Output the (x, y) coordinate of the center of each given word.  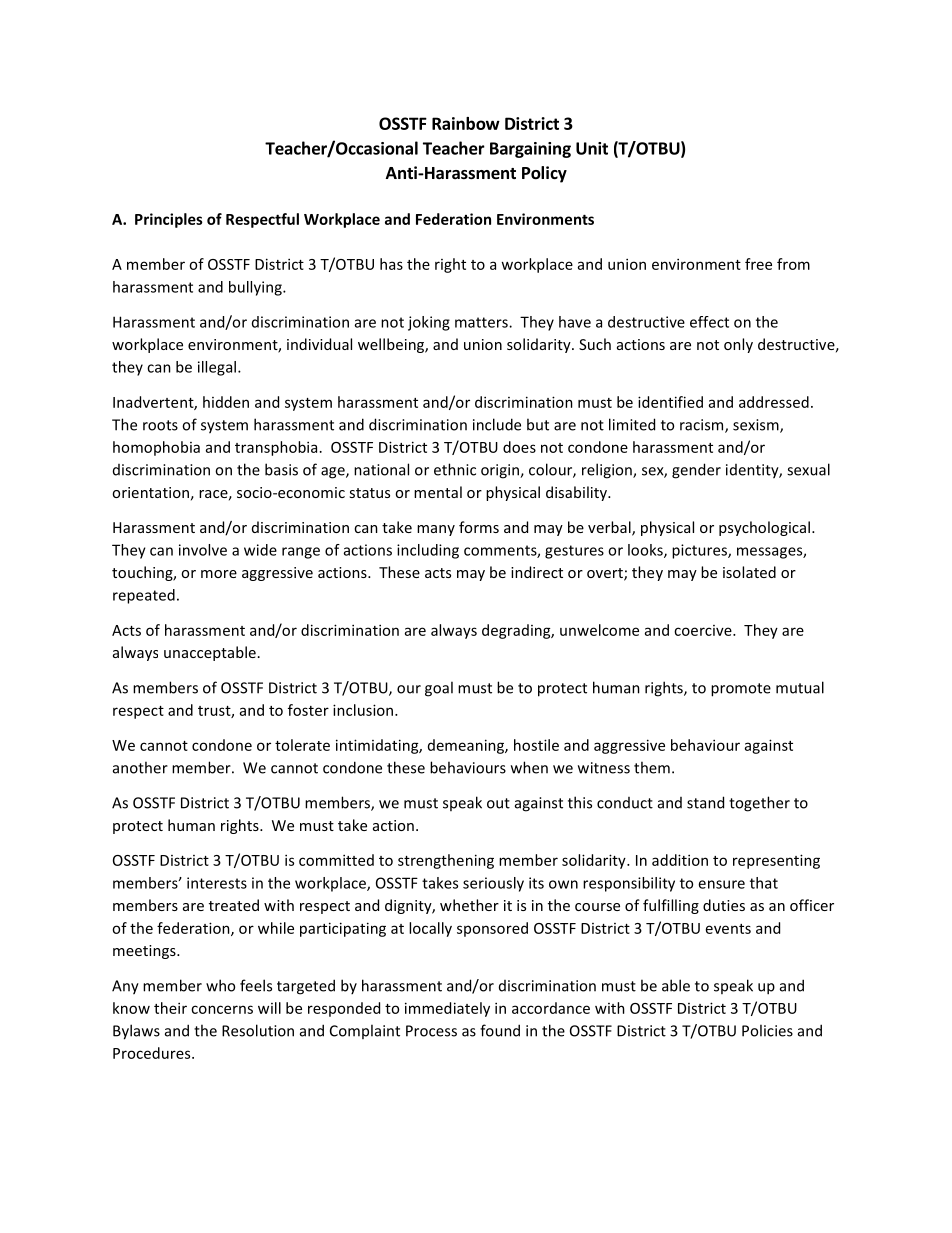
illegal (217, 368)
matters (482, 322)
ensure (721, 884)
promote (741, 690)
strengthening (446, 861)
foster (308, 710)
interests (217, 883)
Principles (169, 220)
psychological (764, 528)
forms (479, 527)
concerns (222, 1009)
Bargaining (530, 150)
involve (203, 550)
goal (439, 689)
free (758, 264)
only (738, 345)
